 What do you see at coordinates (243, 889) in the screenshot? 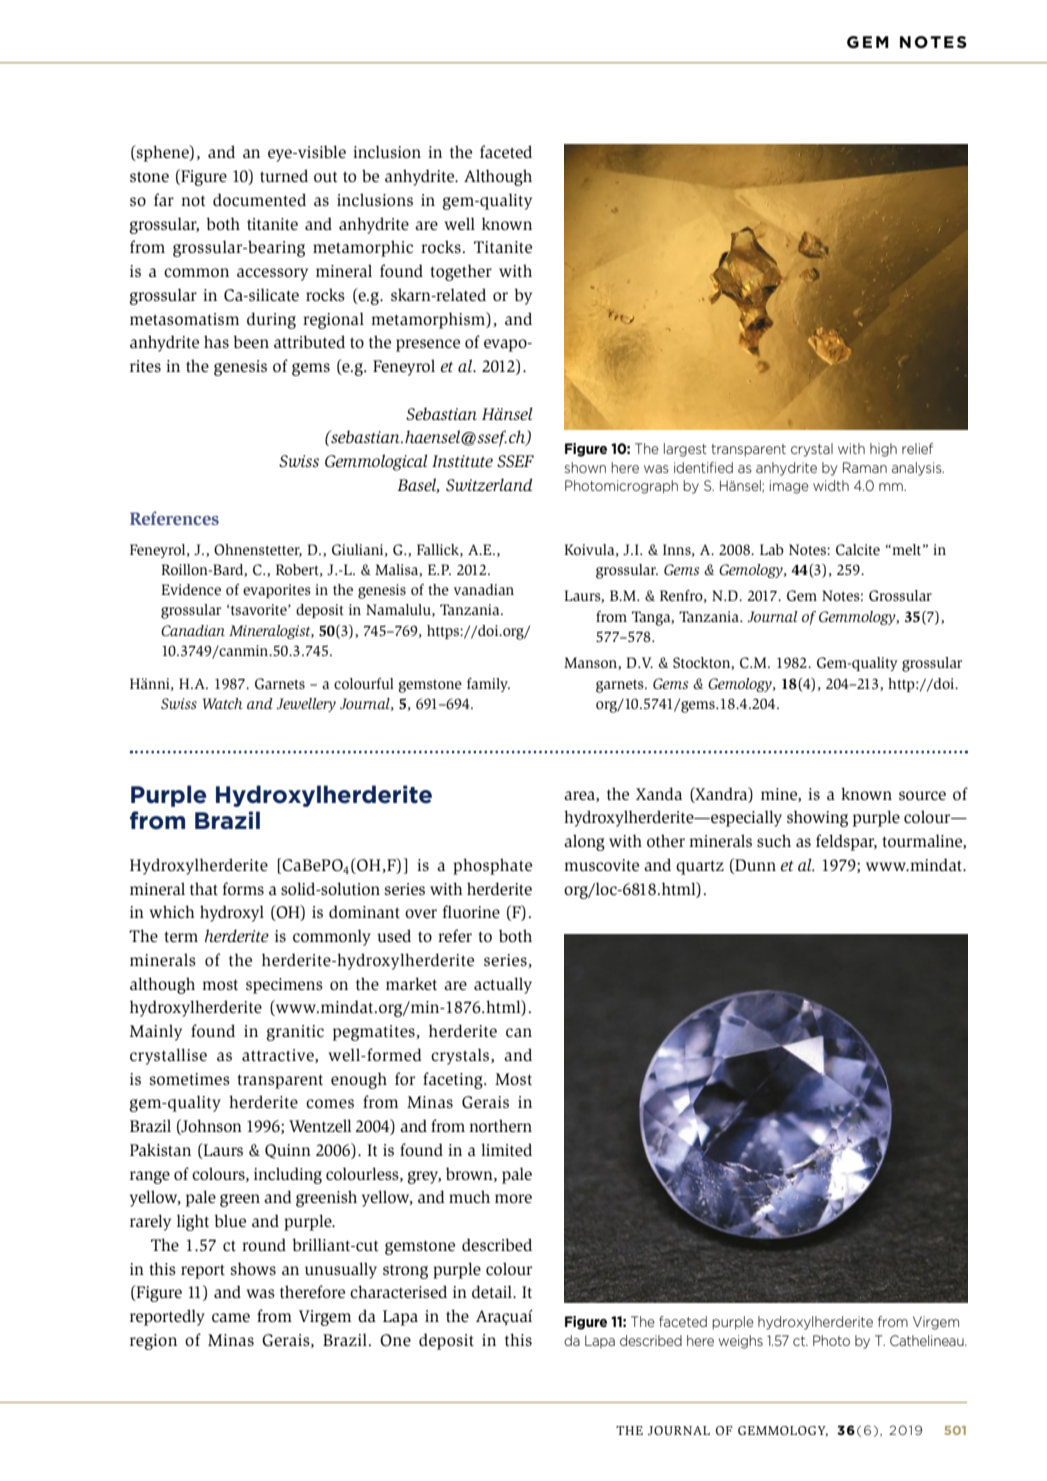
I see `forms` at bounding box center [243, 889].
